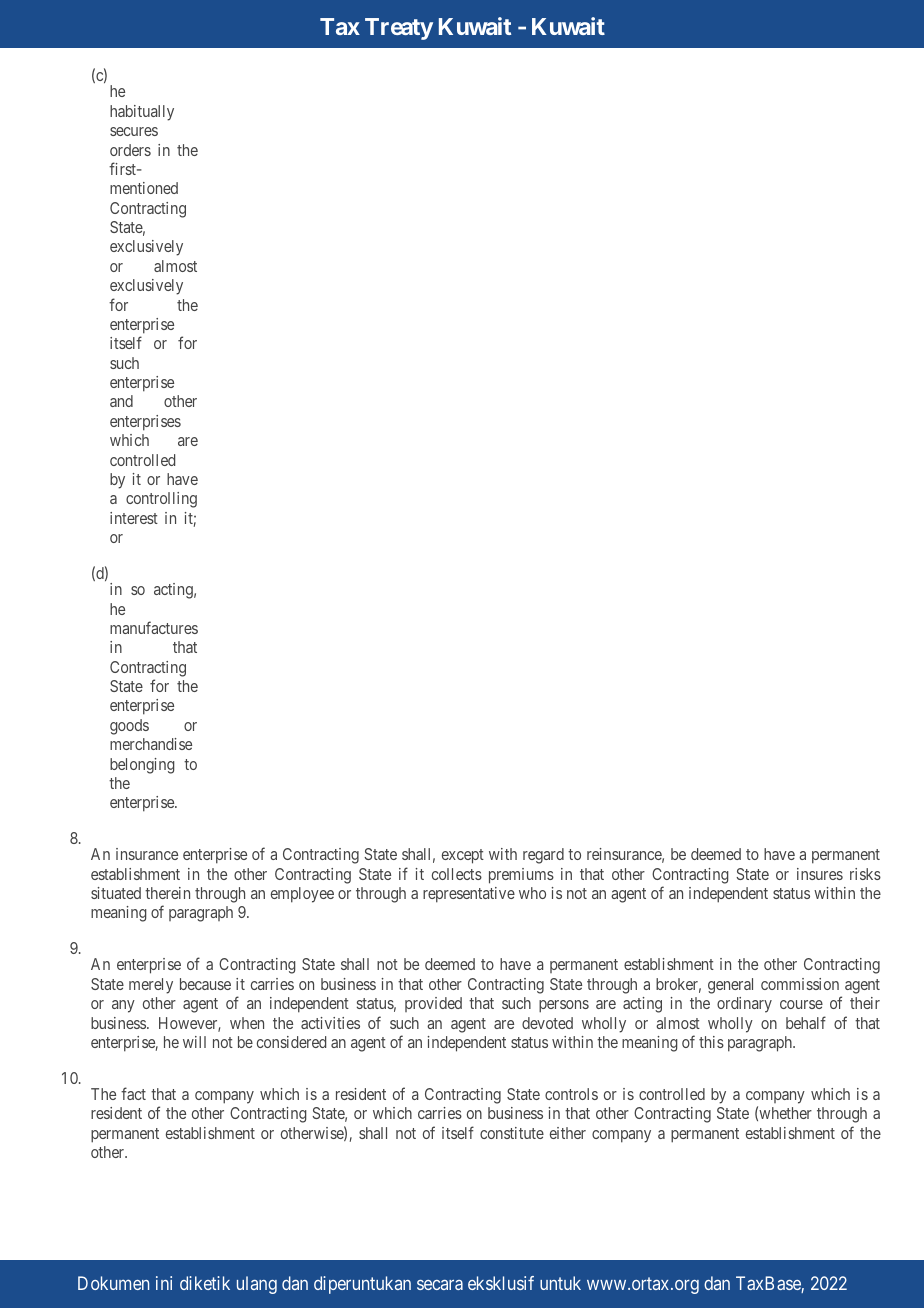 The height and width of the screenshot is (1308, 924). Describe the element at coordinates (865, 874) in the screenshot. I see `risks` at that location.
